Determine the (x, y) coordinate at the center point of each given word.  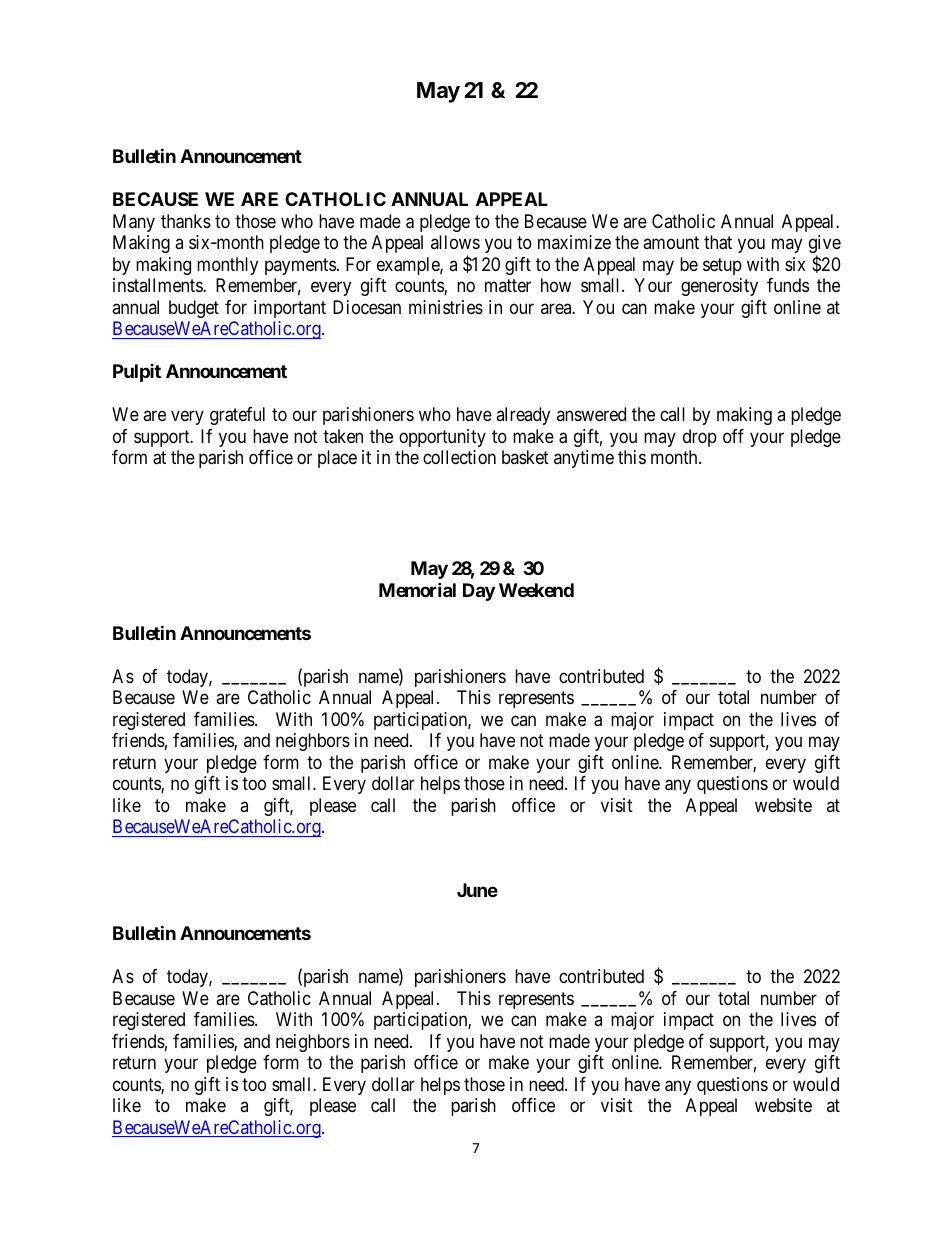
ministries (446, 307)
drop (700, 438)
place (337, 459)
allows (455, 242)
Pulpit (137, 373)
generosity (719, 287)
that (718, 242)
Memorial (417, 589)
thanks (186, 221)
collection (459, 457)
